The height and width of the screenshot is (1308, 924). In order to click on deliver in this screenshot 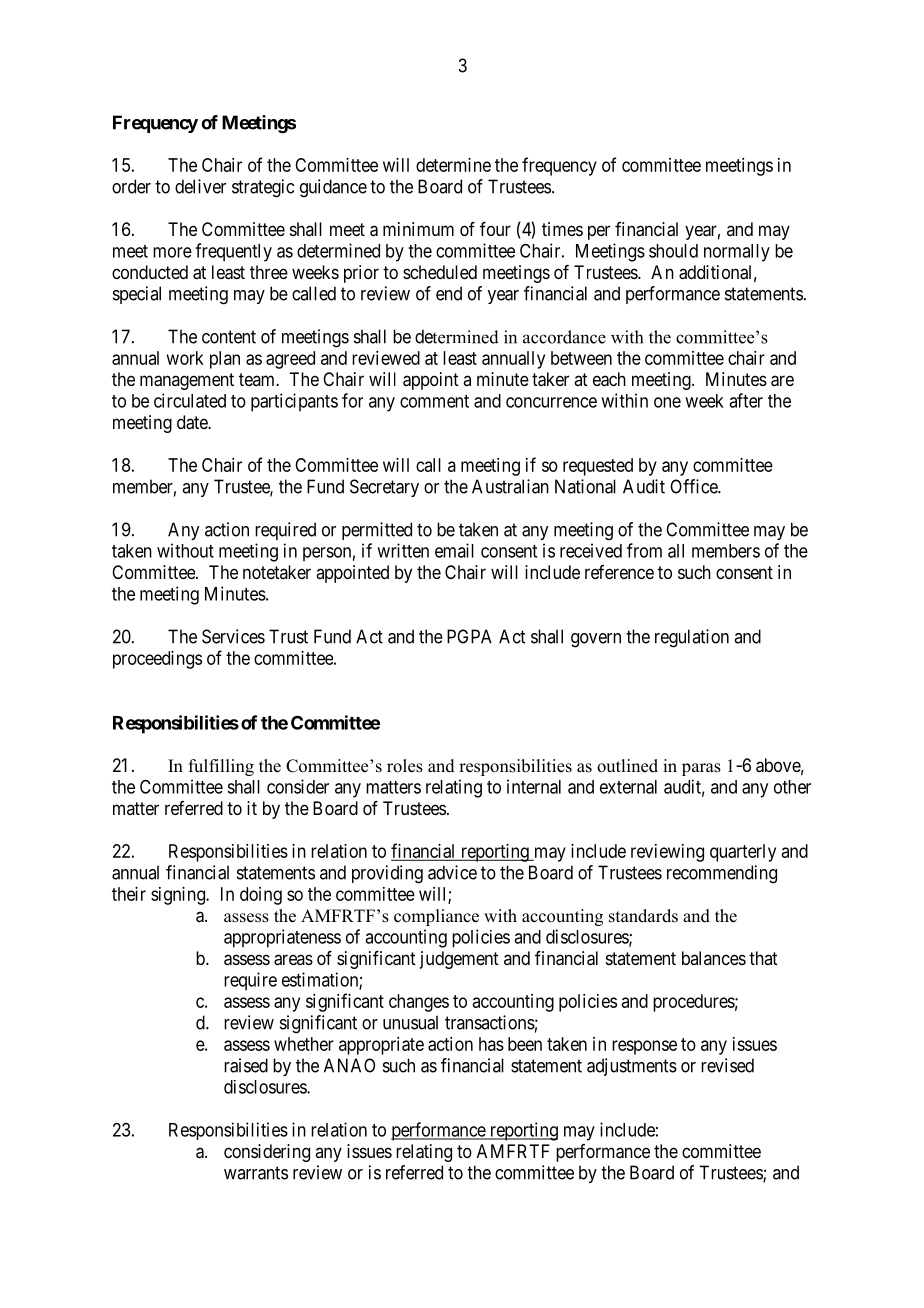, I will do `click(200, 186)`.
